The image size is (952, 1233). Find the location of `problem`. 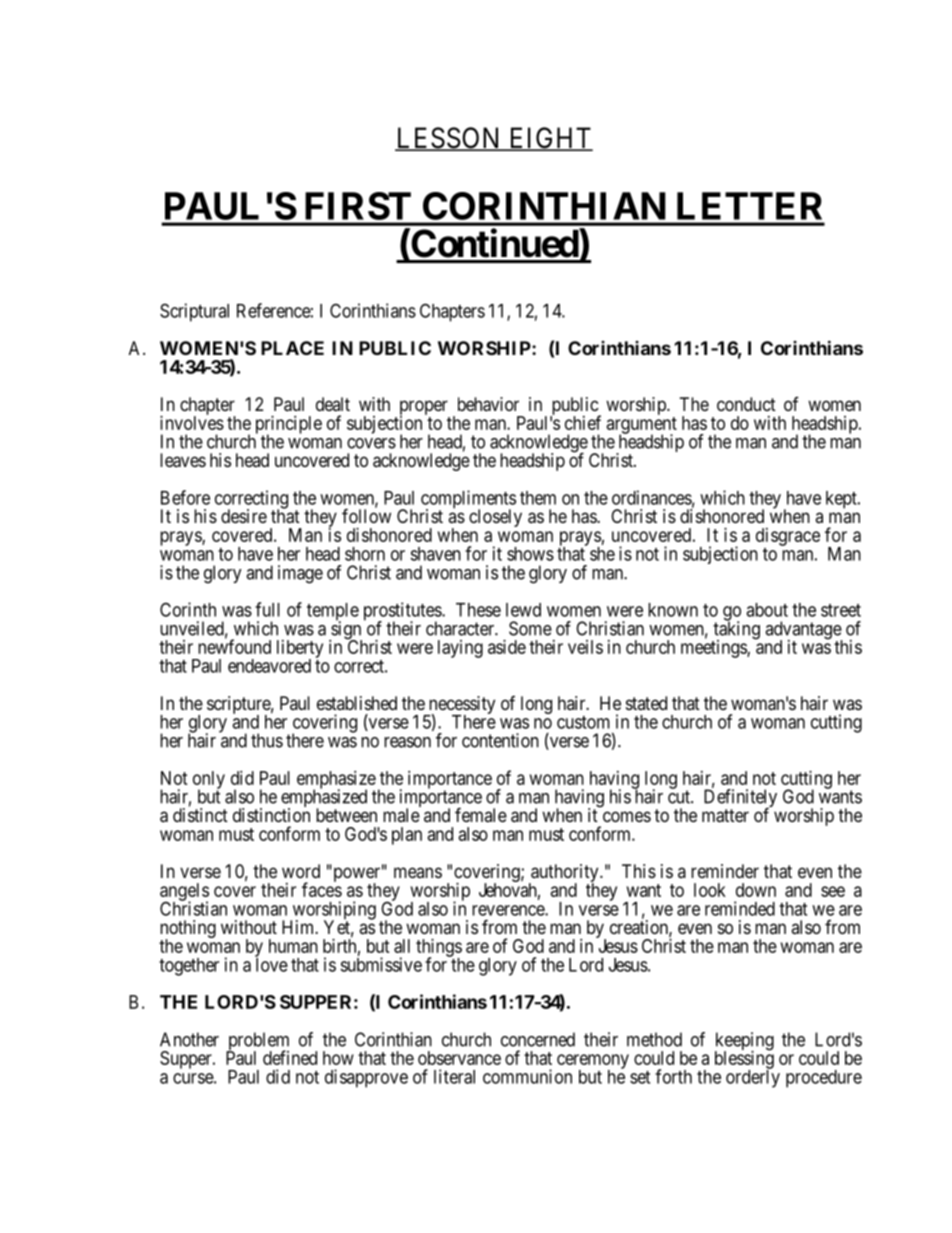

problem is located at coordinates (257, 1042).
